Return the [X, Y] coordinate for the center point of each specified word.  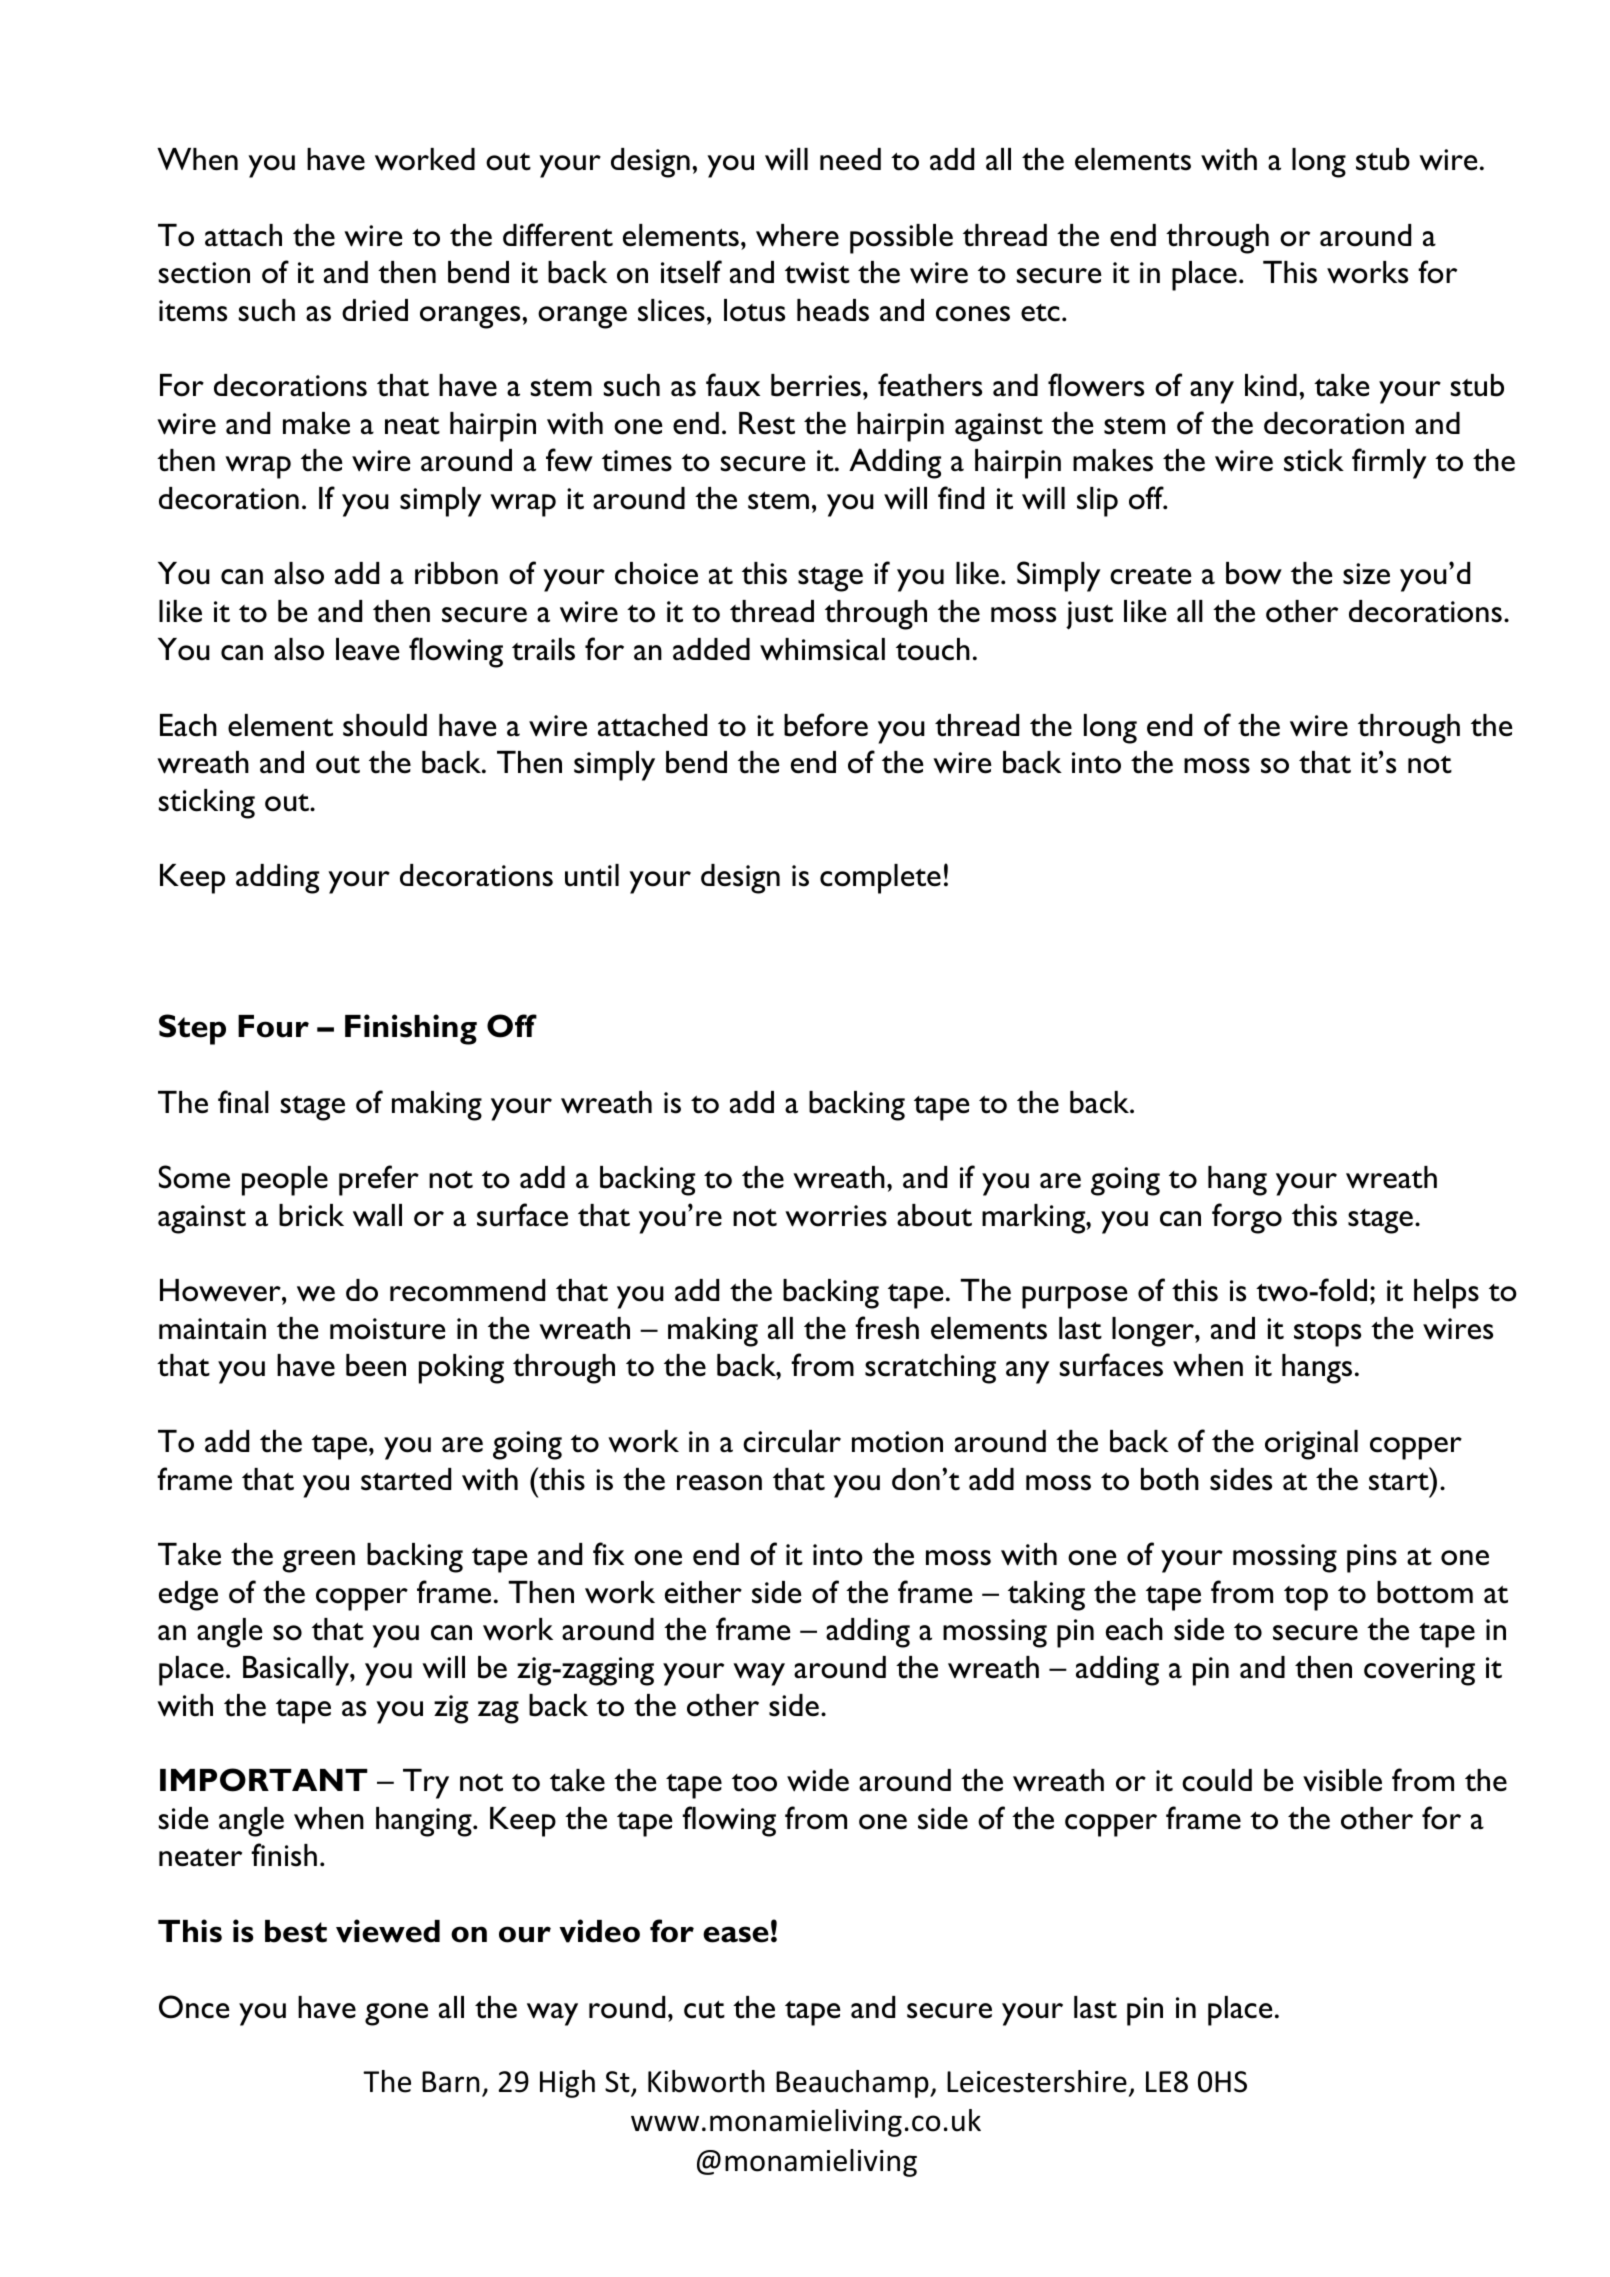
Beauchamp [853, 2084]
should [385, 725]
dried [375, 310]
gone [396, 2014]
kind [1271, 385]
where [797, 235]
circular [792, 1441]
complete [880, 879]
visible [1342, 1780]
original [1311, 1445]
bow [1254, 573]
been [376, 1365]
